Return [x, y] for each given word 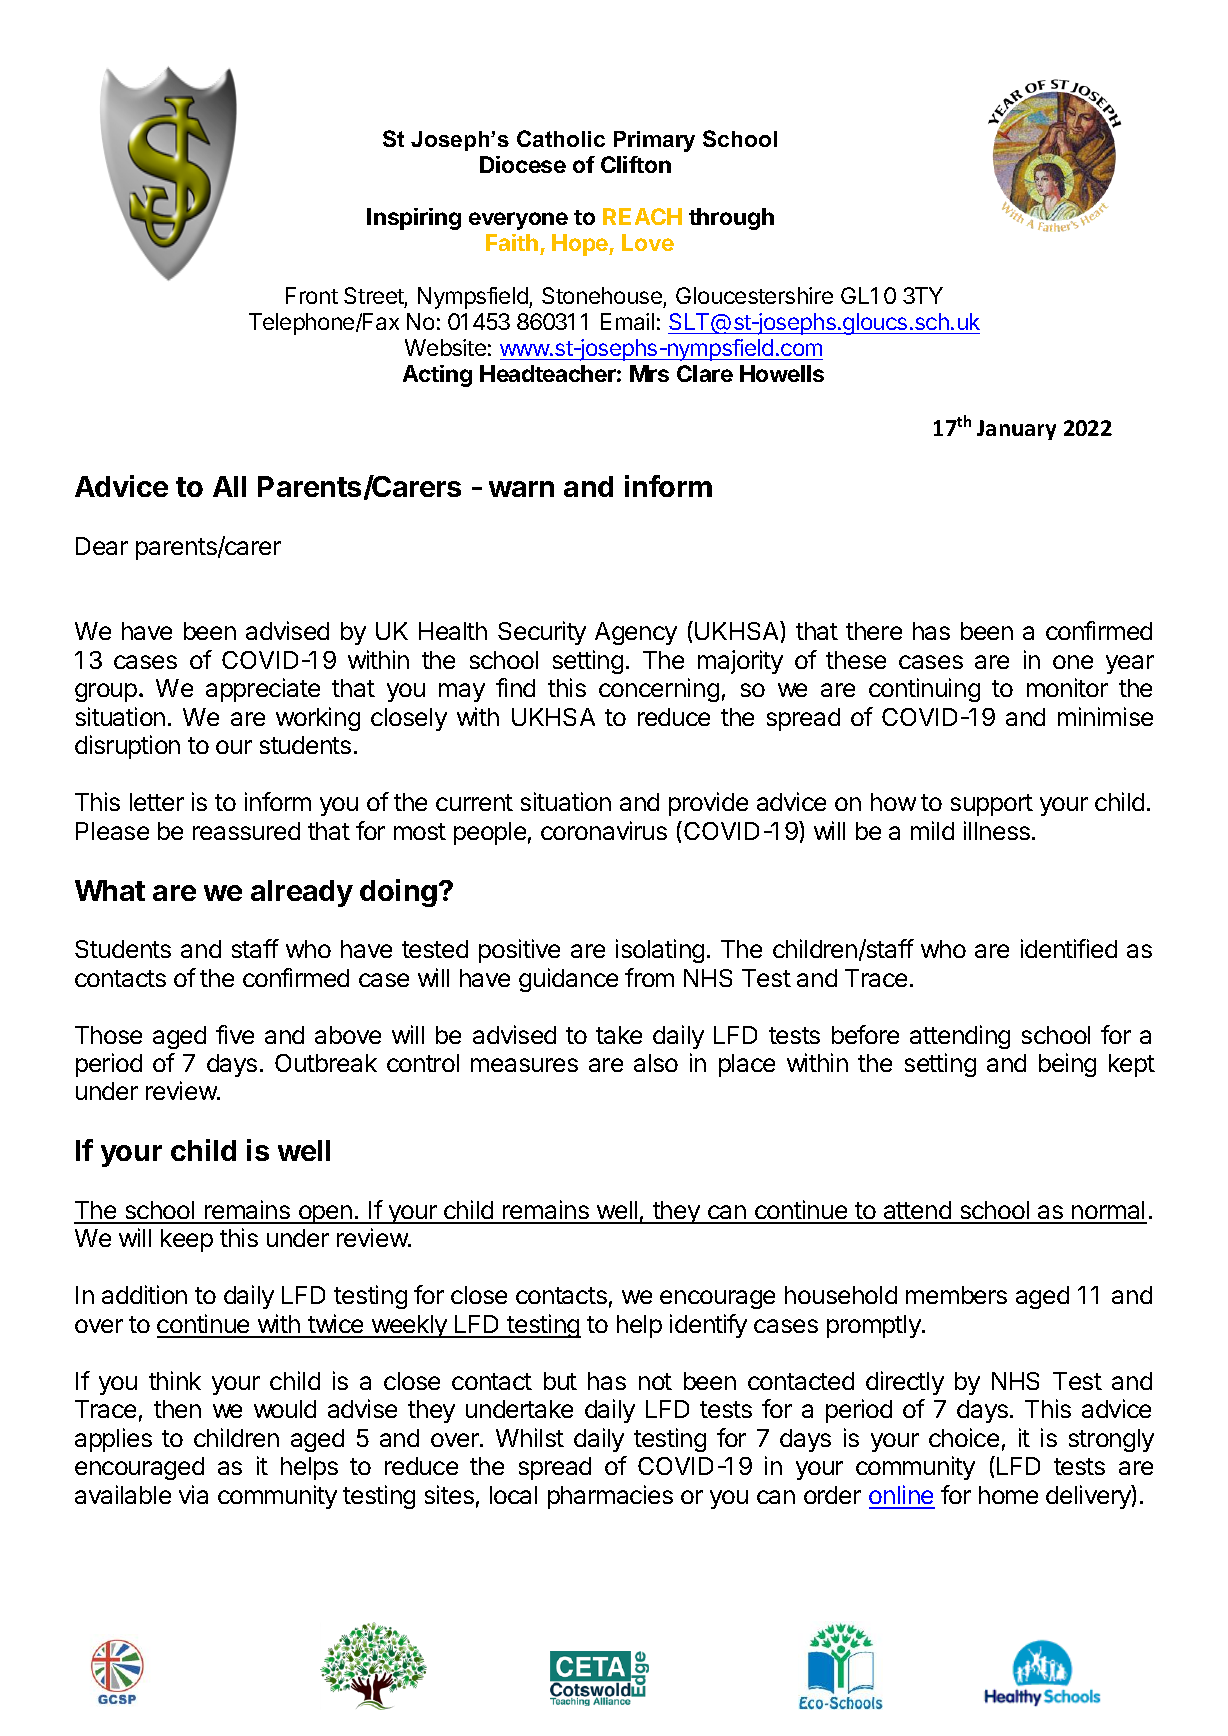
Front [312, 295]
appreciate [263, 690]
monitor [1067, 687]
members [956, 1295]
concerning [659, 690]
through [731, 219]
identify [708, 1326]
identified [1069, 948]
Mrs [649, 373]
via [193, 1494]
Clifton [636, 164]
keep [187, 1240]
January [1016, 430]
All [229, 486]
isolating [660, 951]
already [302, 893]
